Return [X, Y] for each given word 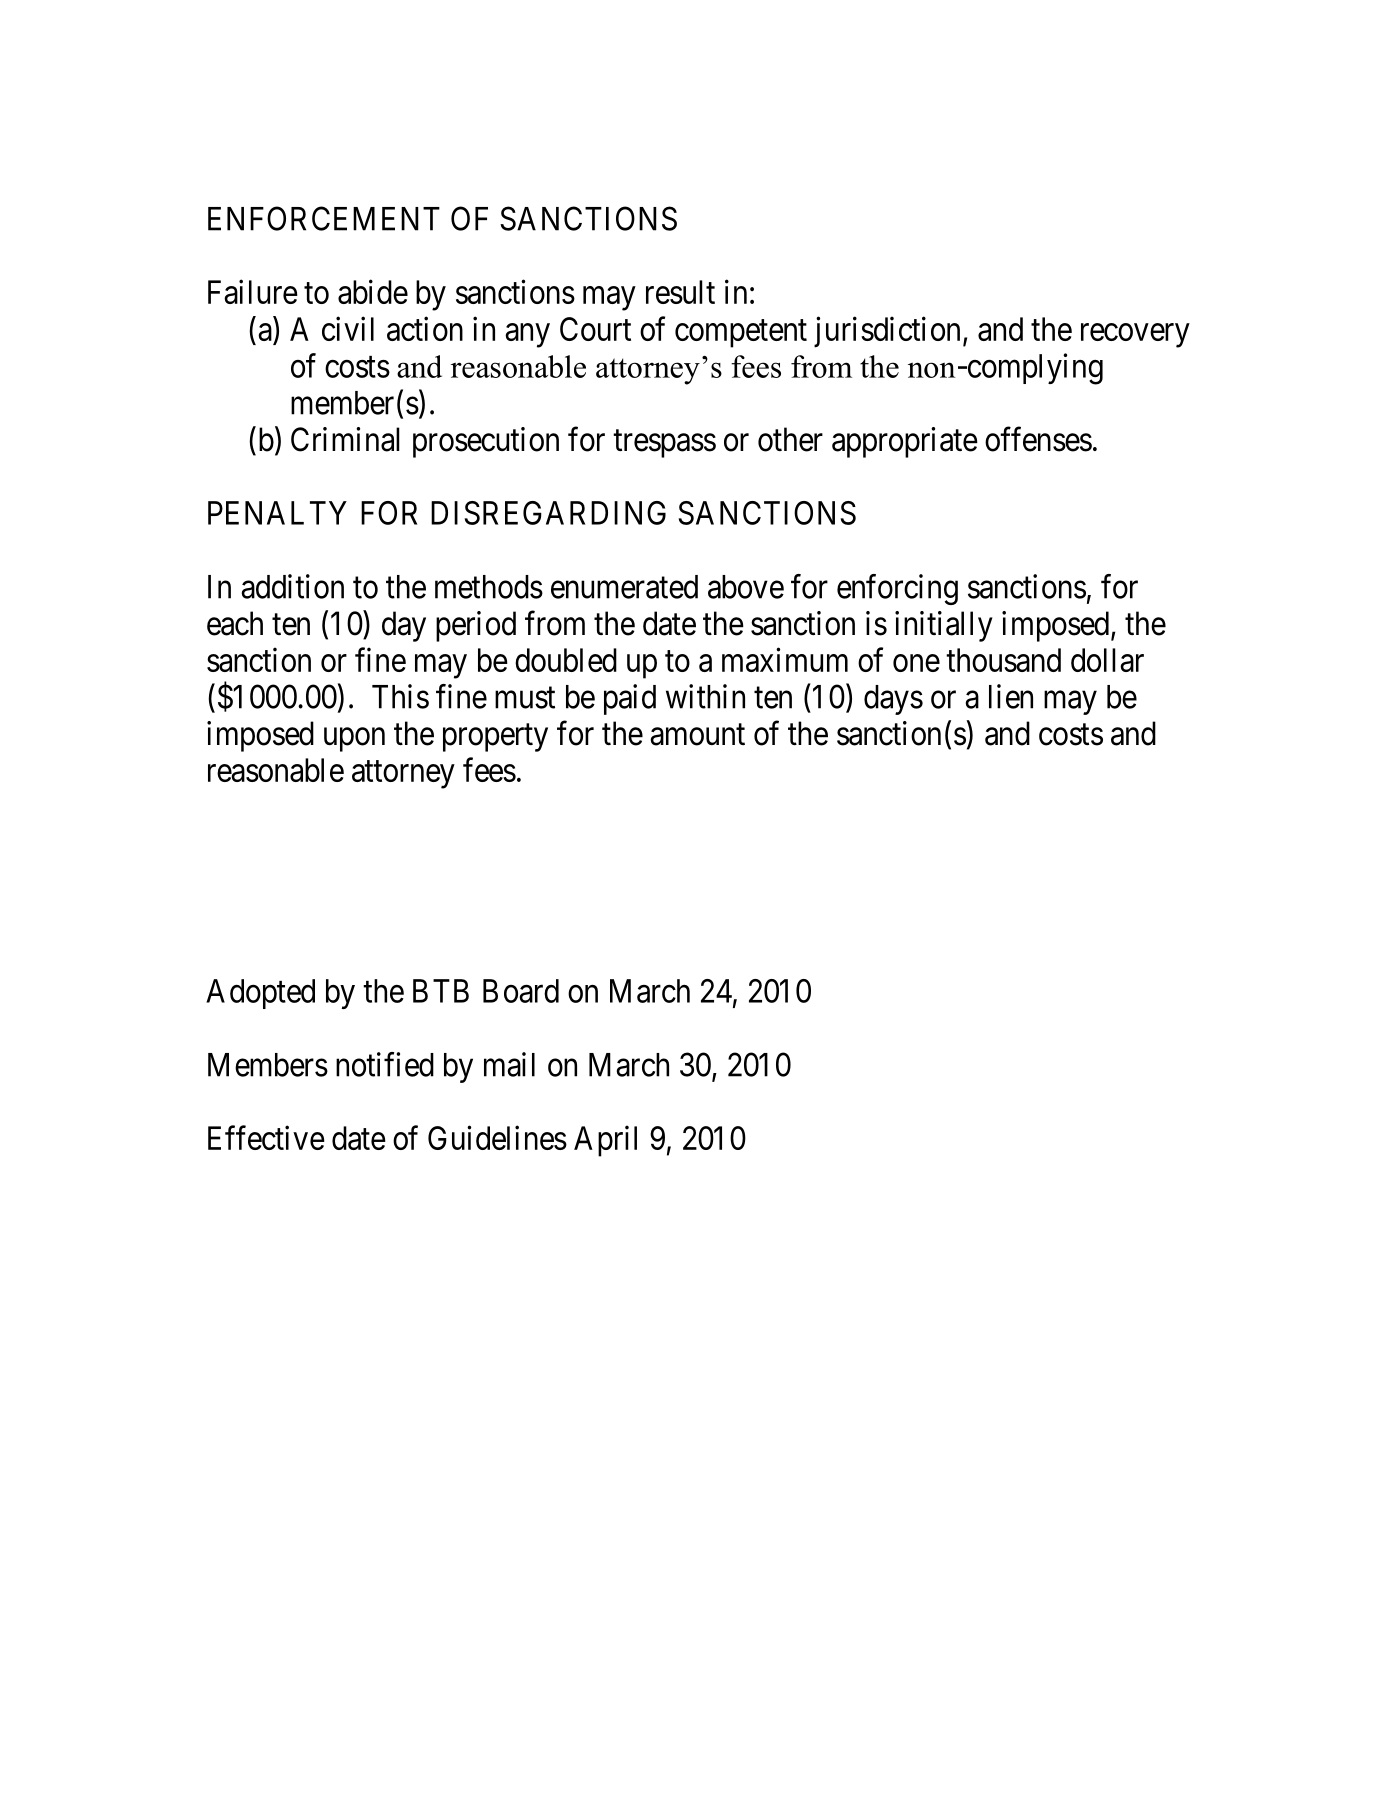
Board [521, 991]
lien [1011, 696]
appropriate [905, 442]
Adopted [260, 994]
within [705, 696]
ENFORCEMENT [324, 218]
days [893, 700]
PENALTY [277, 513]
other [790, 439]
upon [354, 740]
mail [509, 1064]
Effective [266, 1137]
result [680, 292]
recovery [1135, 336]
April [605, 1141]
